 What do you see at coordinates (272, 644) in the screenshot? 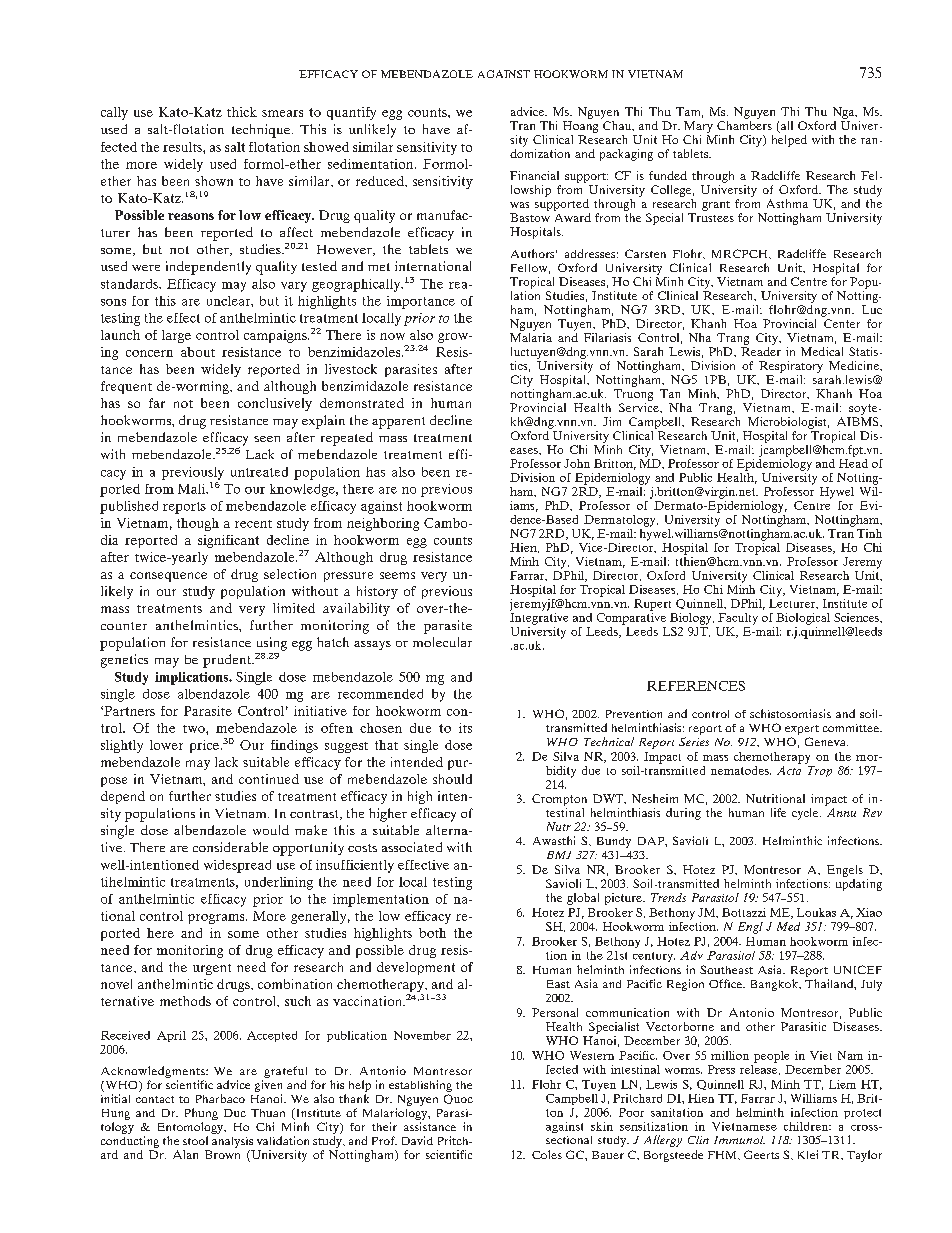
I see `using` at bounding box center [272, 644].
